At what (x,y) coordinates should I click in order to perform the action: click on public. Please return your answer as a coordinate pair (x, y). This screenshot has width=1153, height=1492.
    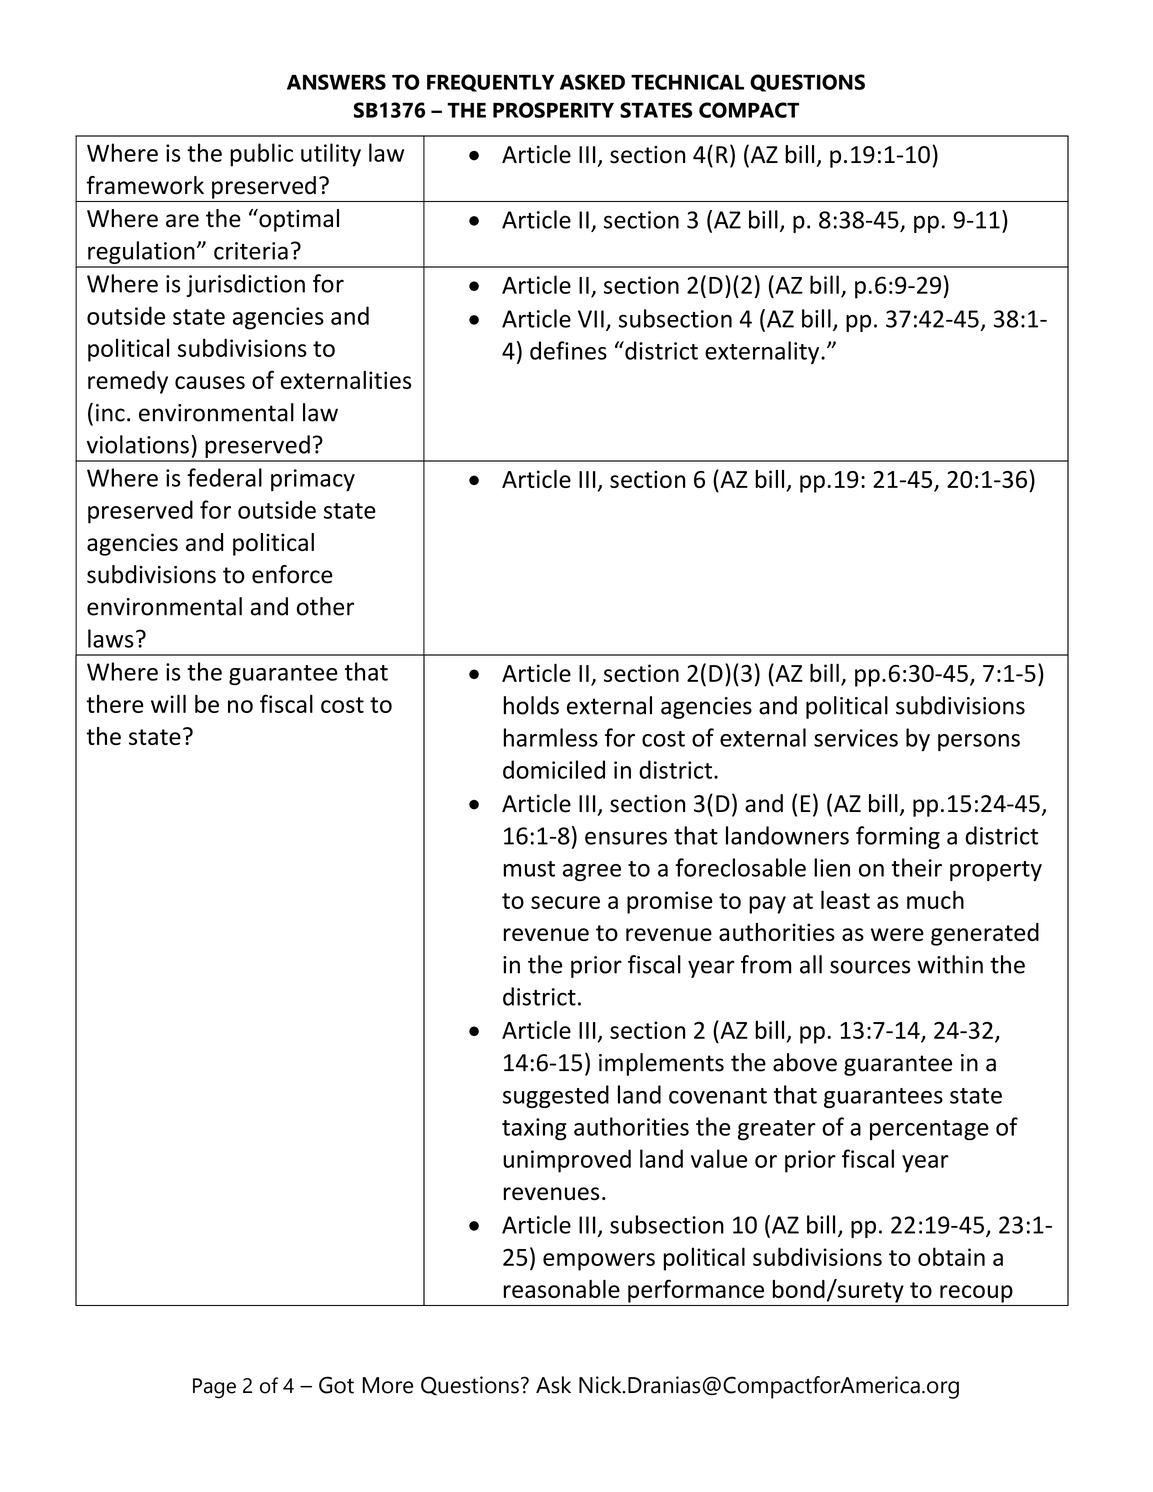
    Looking at the image, I should click on (261, 155).
